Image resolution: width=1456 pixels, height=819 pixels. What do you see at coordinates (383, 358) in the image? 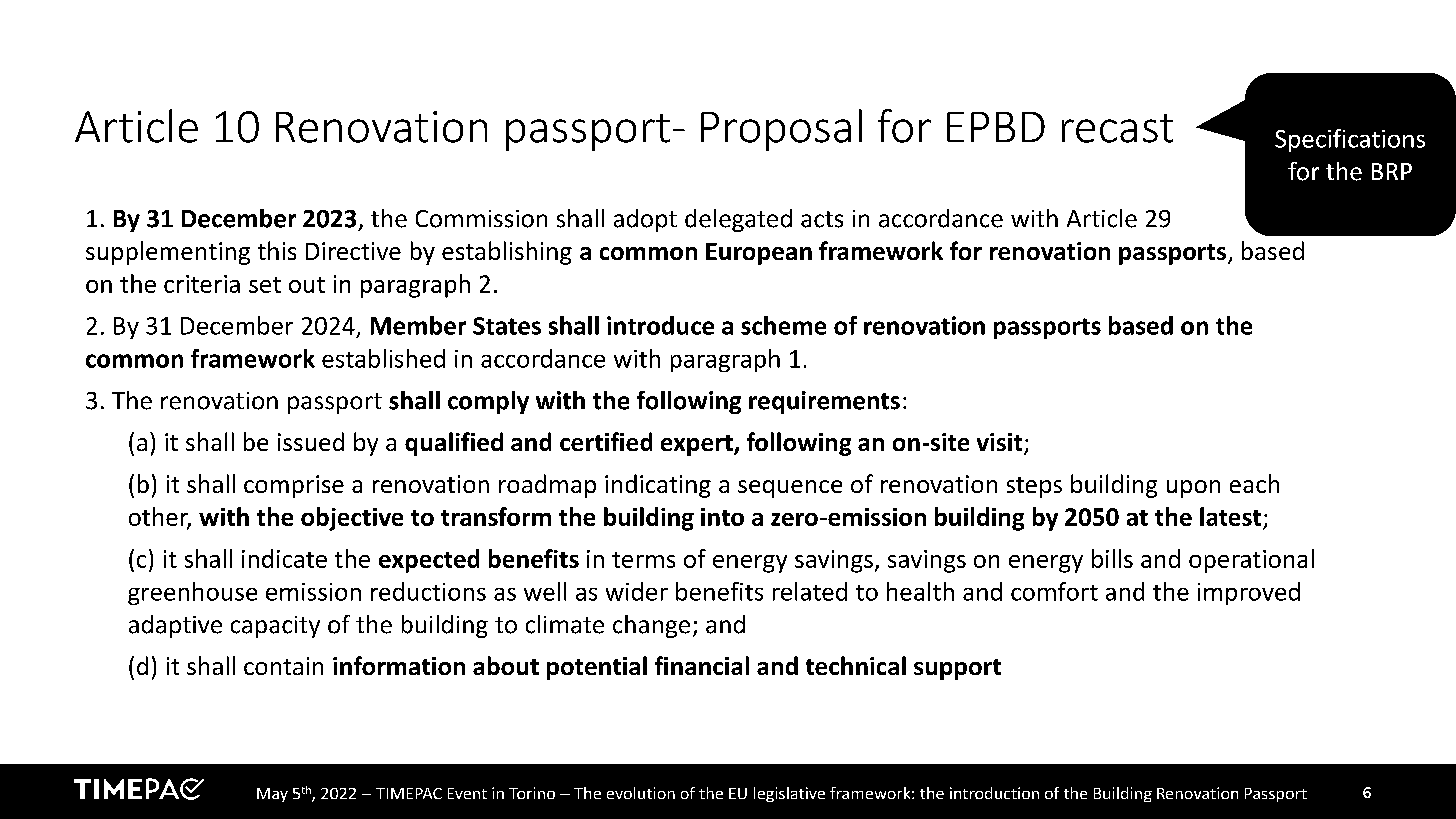
I see `established` at bounding box center [383, 358].
